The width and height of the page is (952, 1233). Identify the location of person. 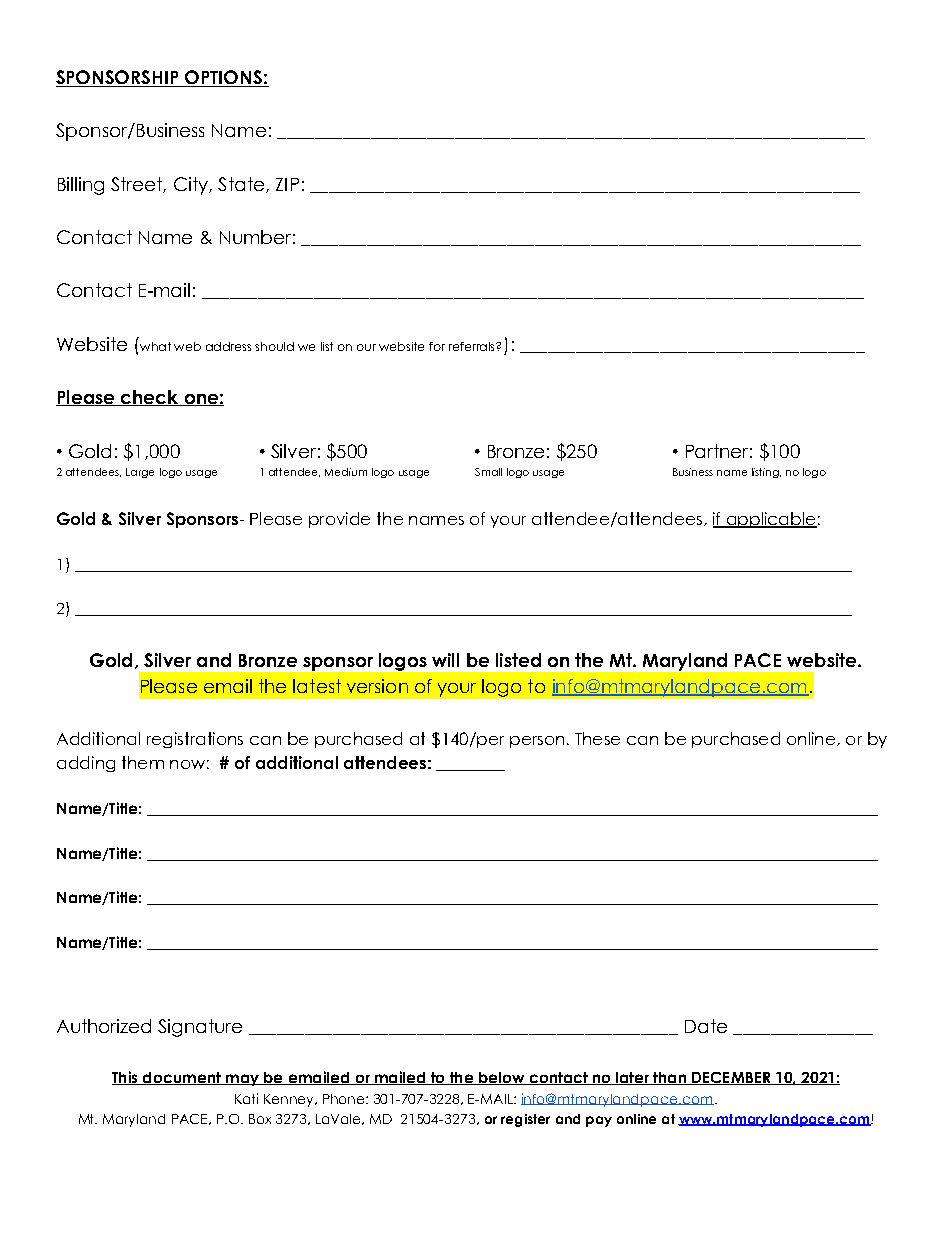
(537, 742).
